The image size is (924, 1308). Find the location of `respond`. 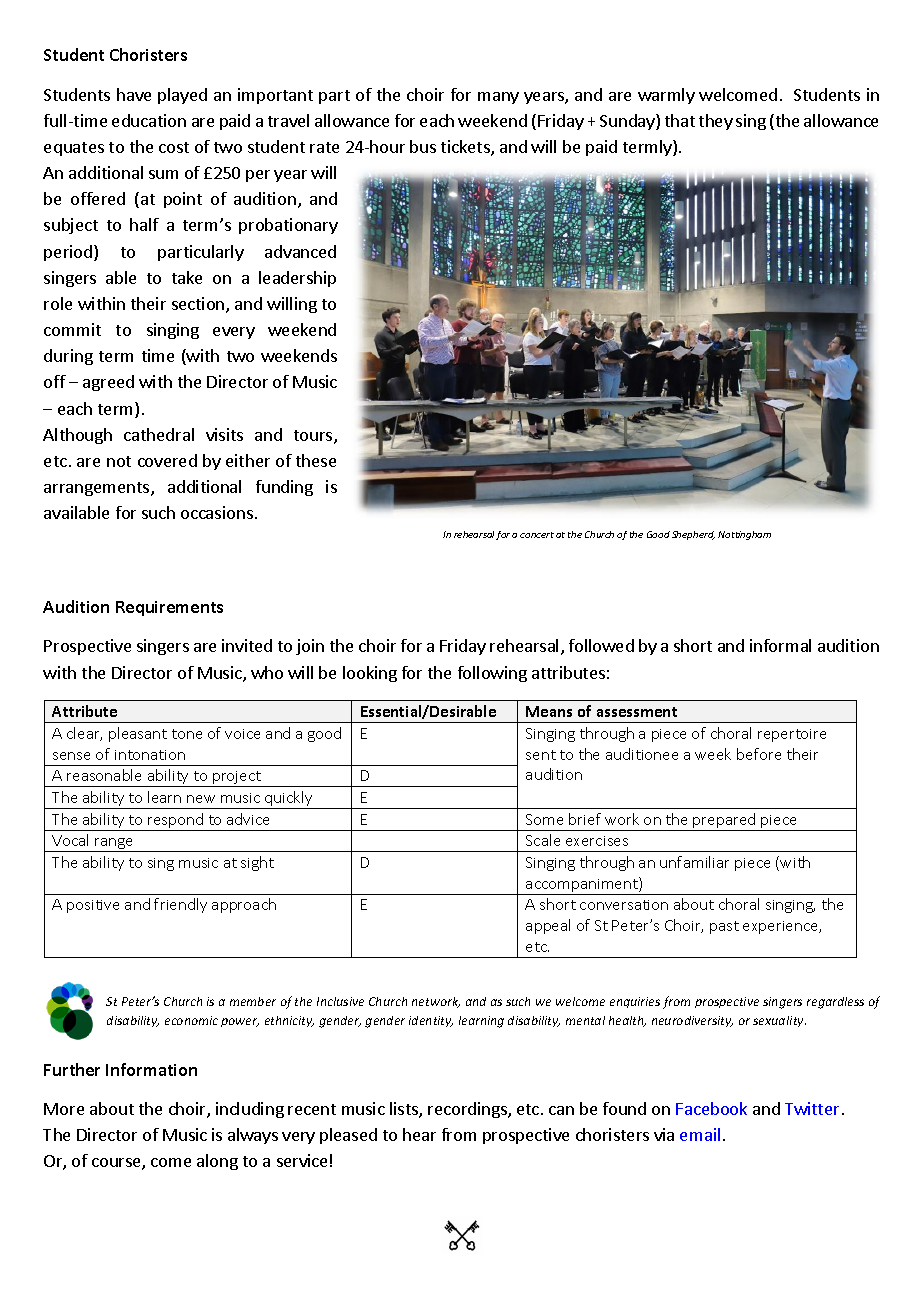

respond is located at coordinates (176, 822).
